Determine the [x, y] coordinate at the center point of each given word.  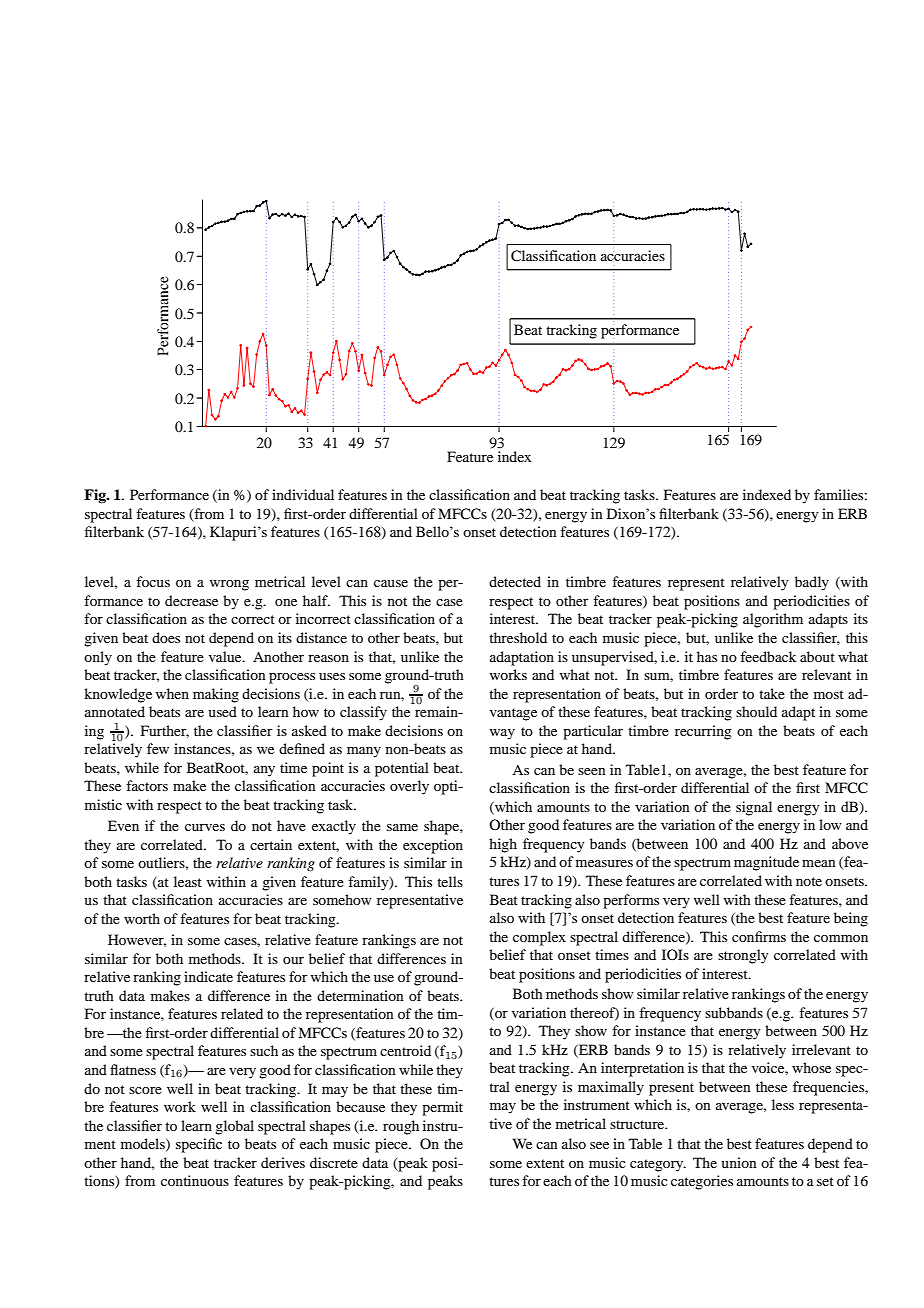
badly [812, 583]
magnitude [766, 863]
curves [205, 827]
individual [303, 494]
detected [515, 581]
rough [401, 1127]
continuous [195, 1180]
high [503, 845]
